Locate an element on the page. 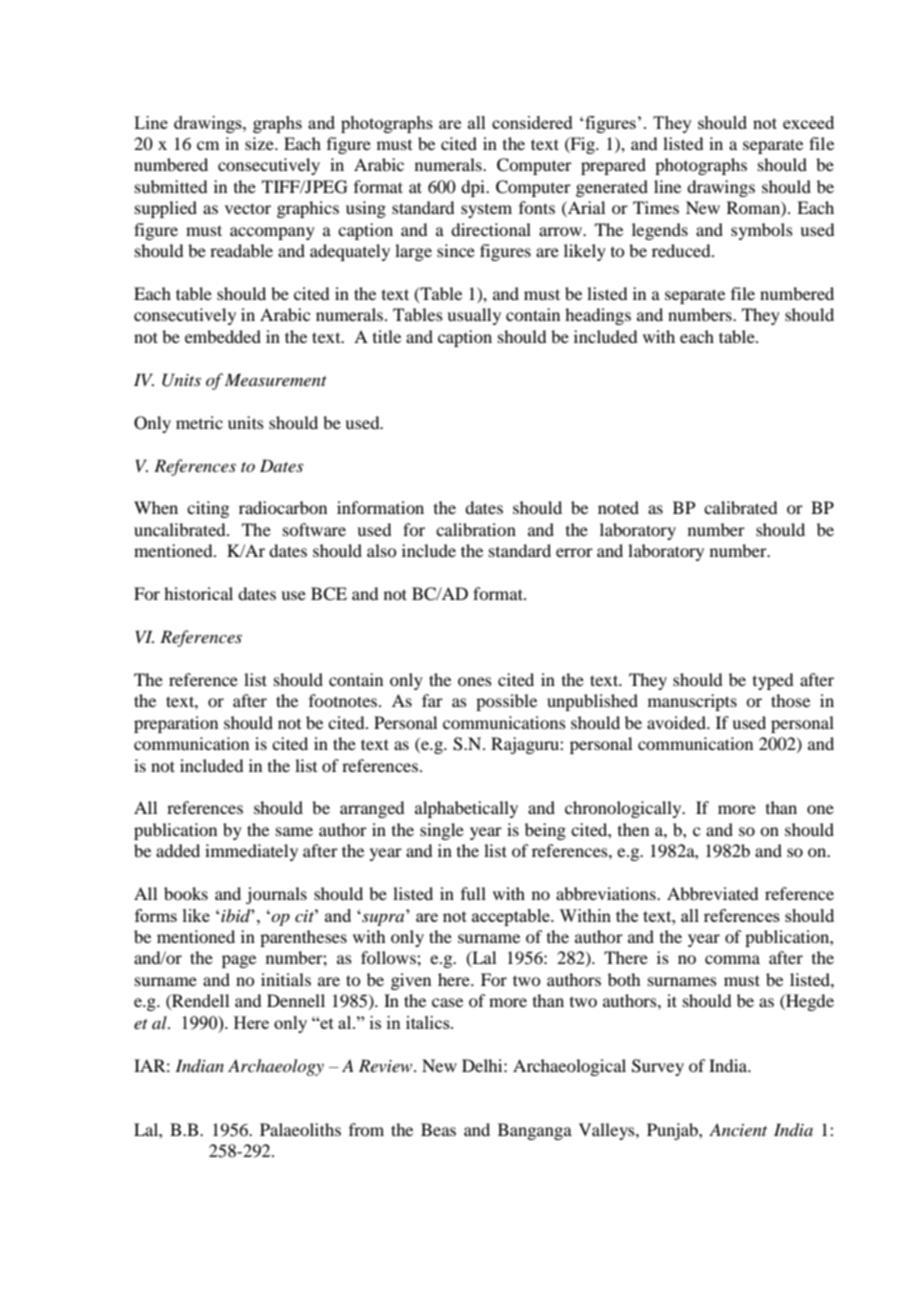 The image size is (924, 1307). headings is located at coordinates (598, 316).
